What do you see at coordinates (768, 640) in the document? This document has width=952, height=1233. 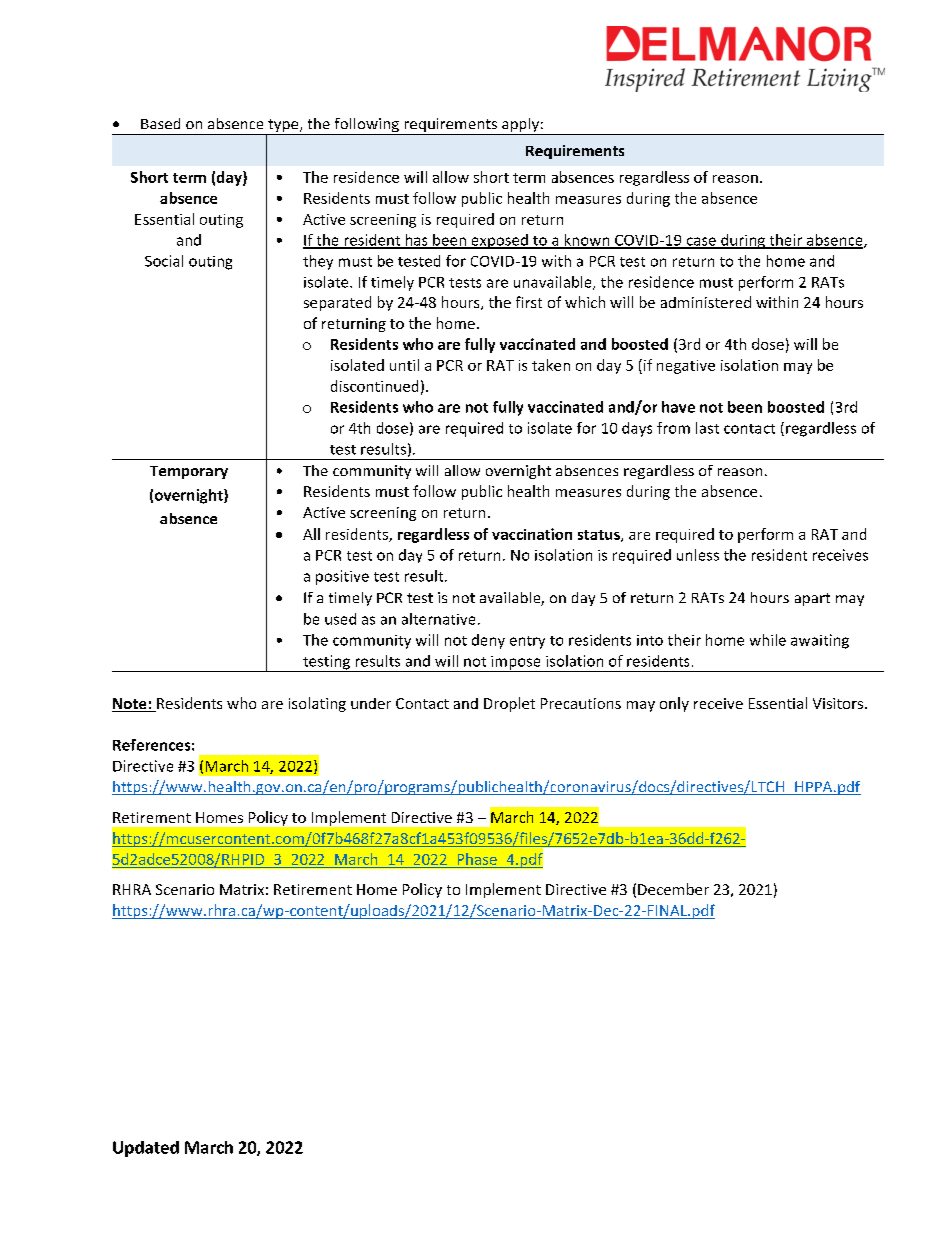 I see `while` at bounding box center [768, 640].
